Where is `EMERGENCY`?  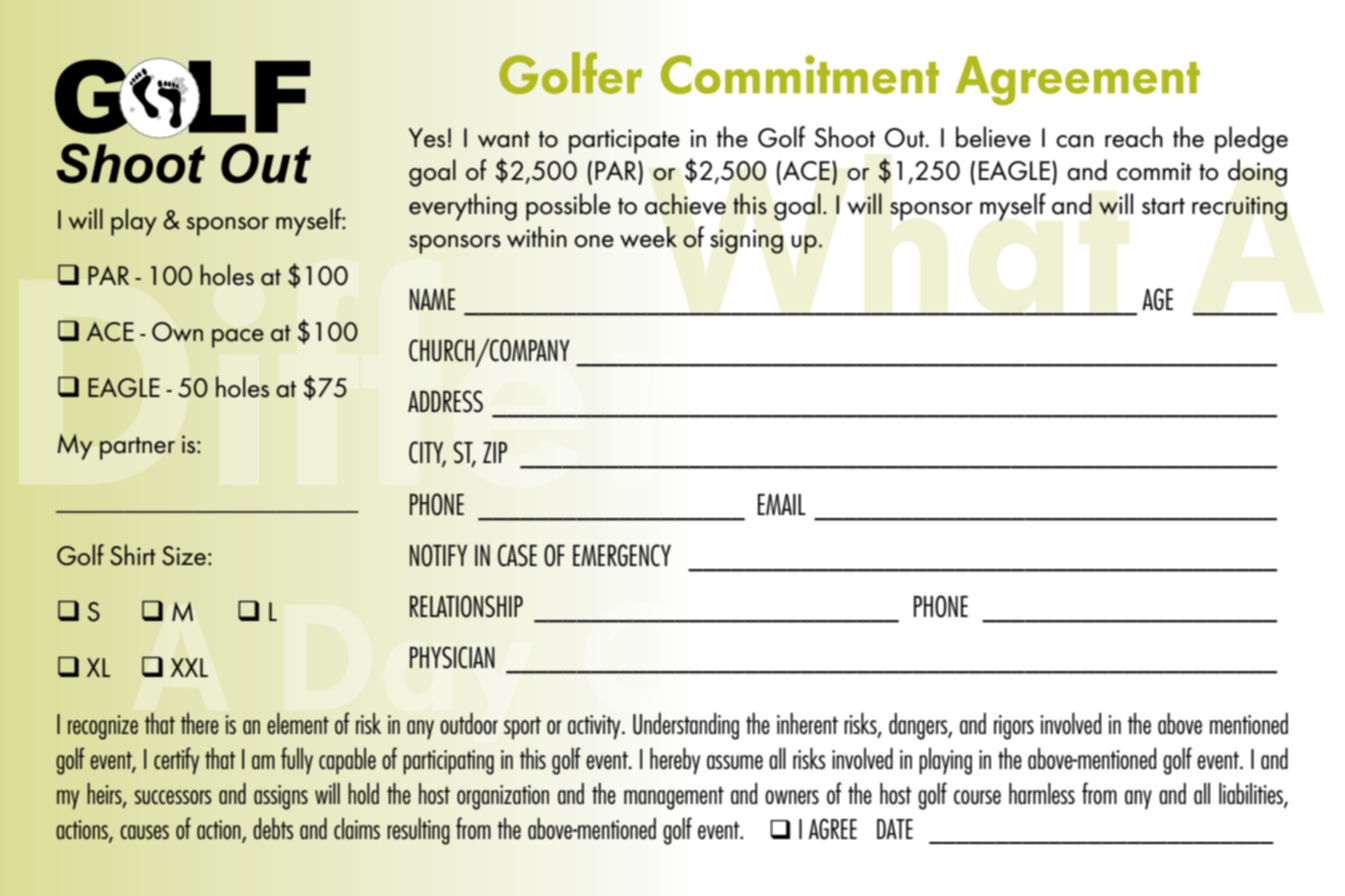
EMERGENCY is located at coordinates (622, 555).
